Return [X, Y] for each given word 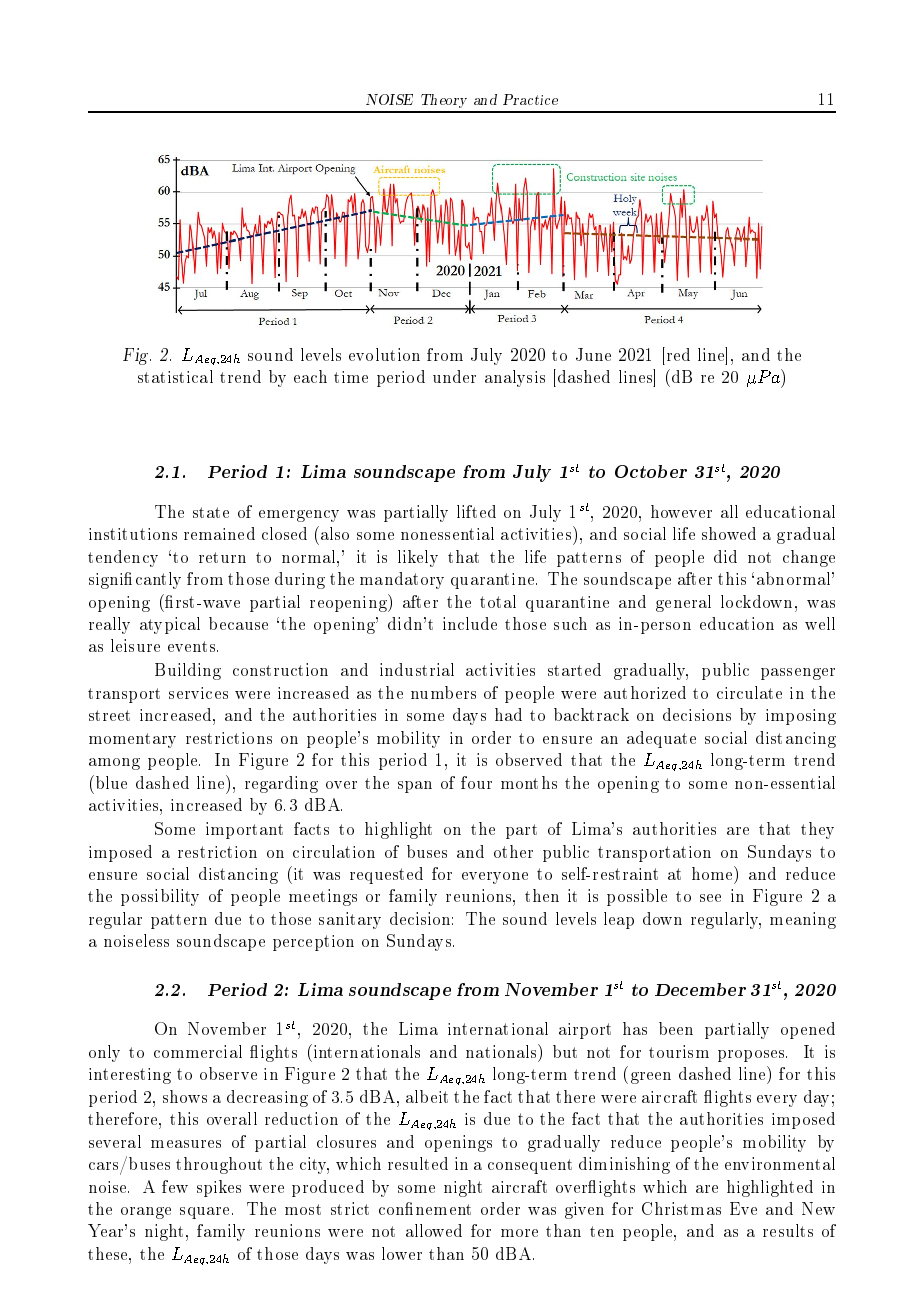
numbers [443, 692]
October [651, 471]
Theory [444, 101]
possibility [160, 897]
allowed [434, 1230]
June [593, 354]
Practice [530, 99]
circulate [749, 692]
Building [188, 671]
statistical [175, 376]
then [542, 895]
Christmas [681, 1208]
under [454, 376]
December [700, 989]
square [204, 1213]
